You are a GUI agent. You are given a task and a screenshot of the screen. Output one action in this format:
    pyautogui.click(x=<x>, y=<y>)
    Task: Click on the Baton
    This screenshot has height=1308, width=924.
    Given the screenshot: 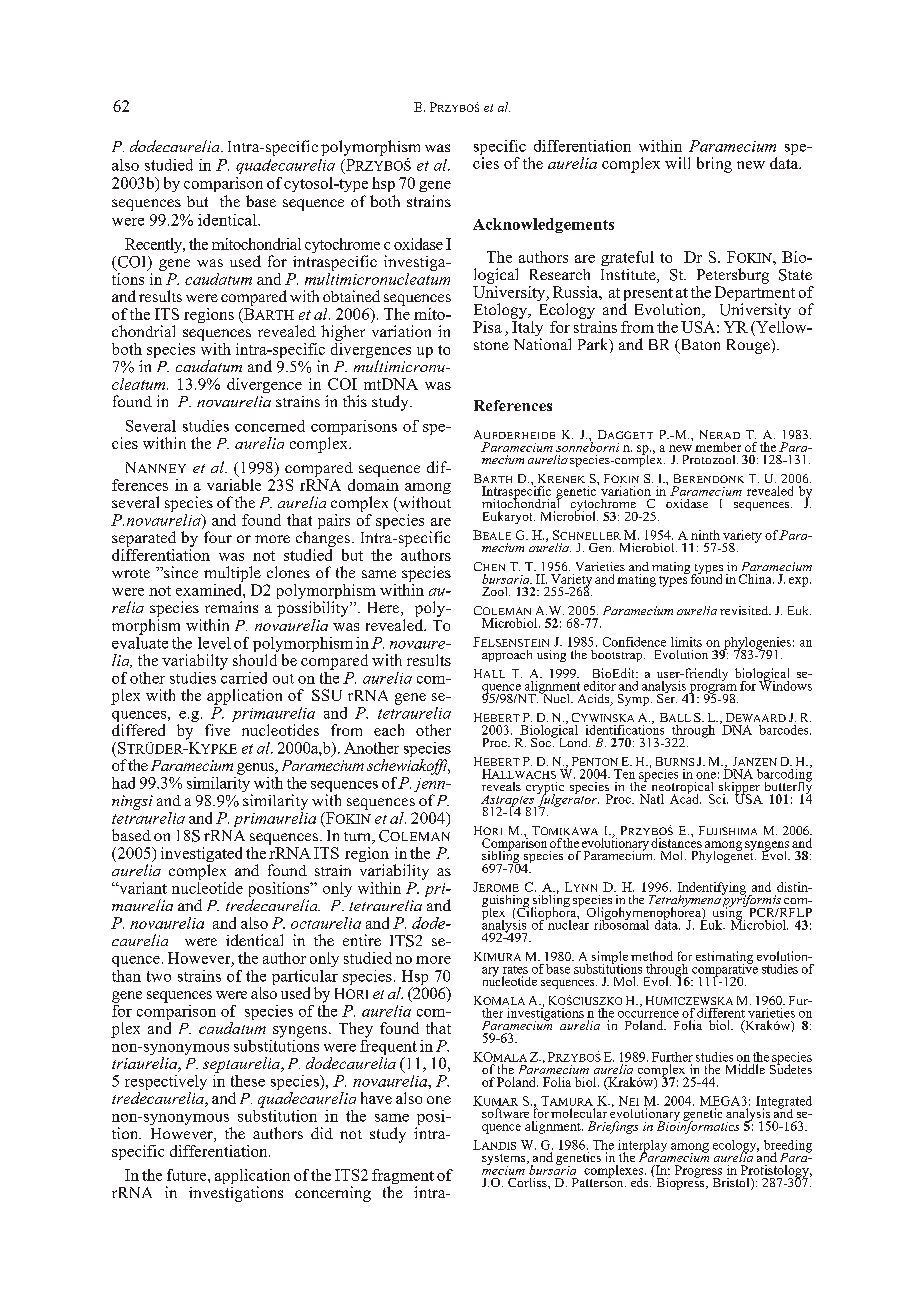 What is the action you would take?
    pyautogui.click(x=699, y=346)
